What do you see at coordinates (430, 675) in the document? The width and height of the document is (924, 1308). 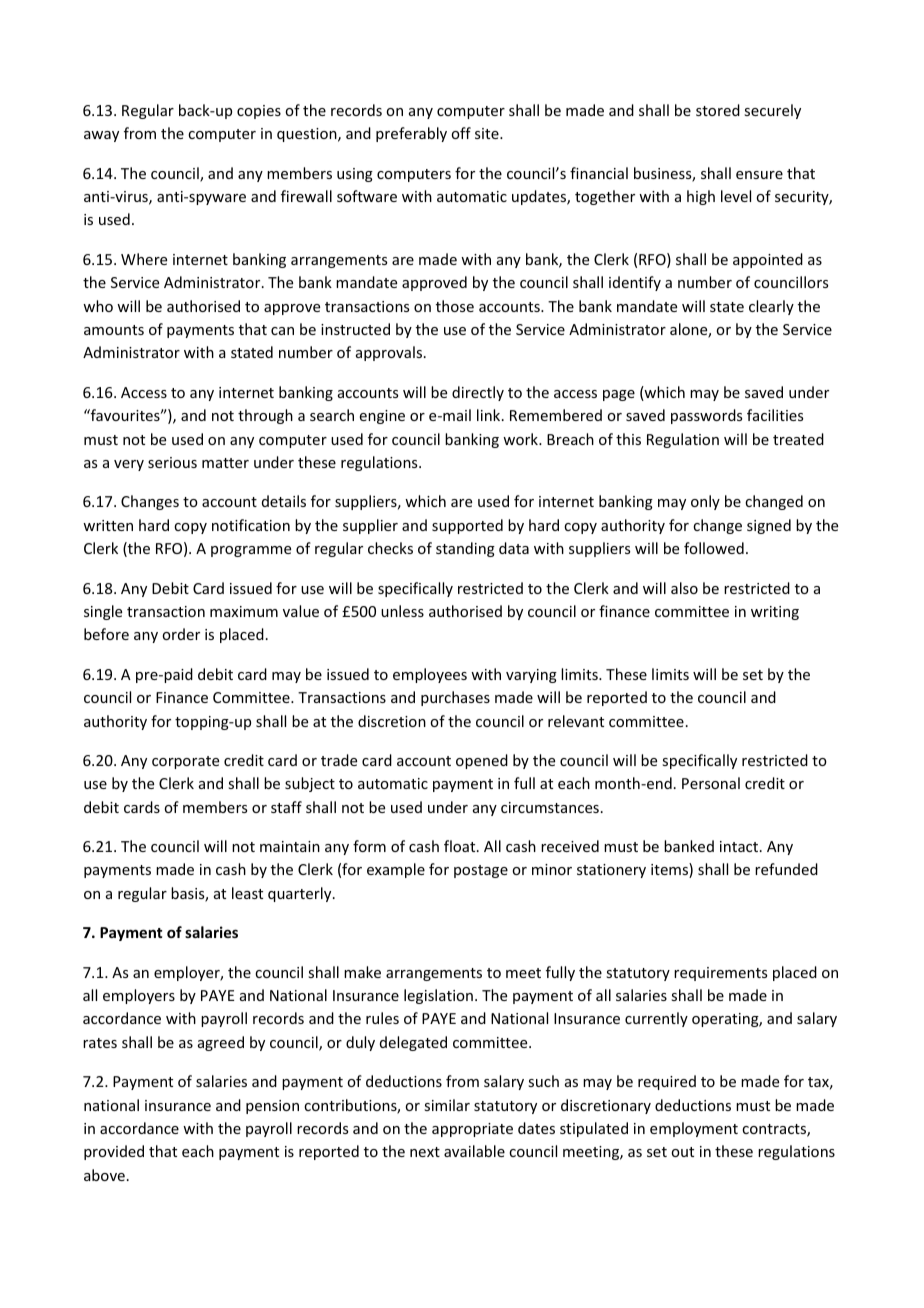 I see `employees` at bounding box center [430, 675].
